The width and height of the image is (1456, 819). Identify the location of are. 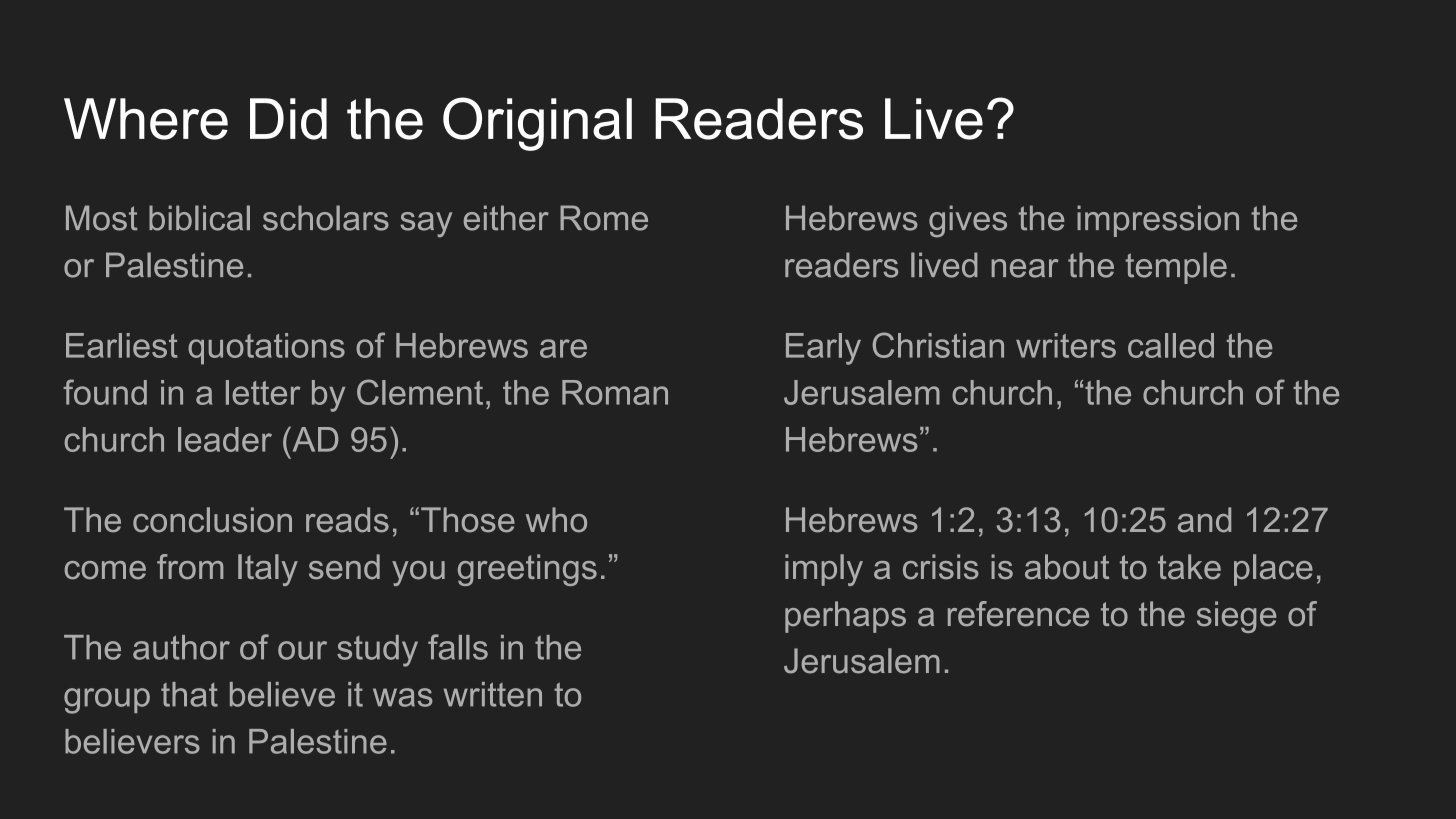
(563, 348).
